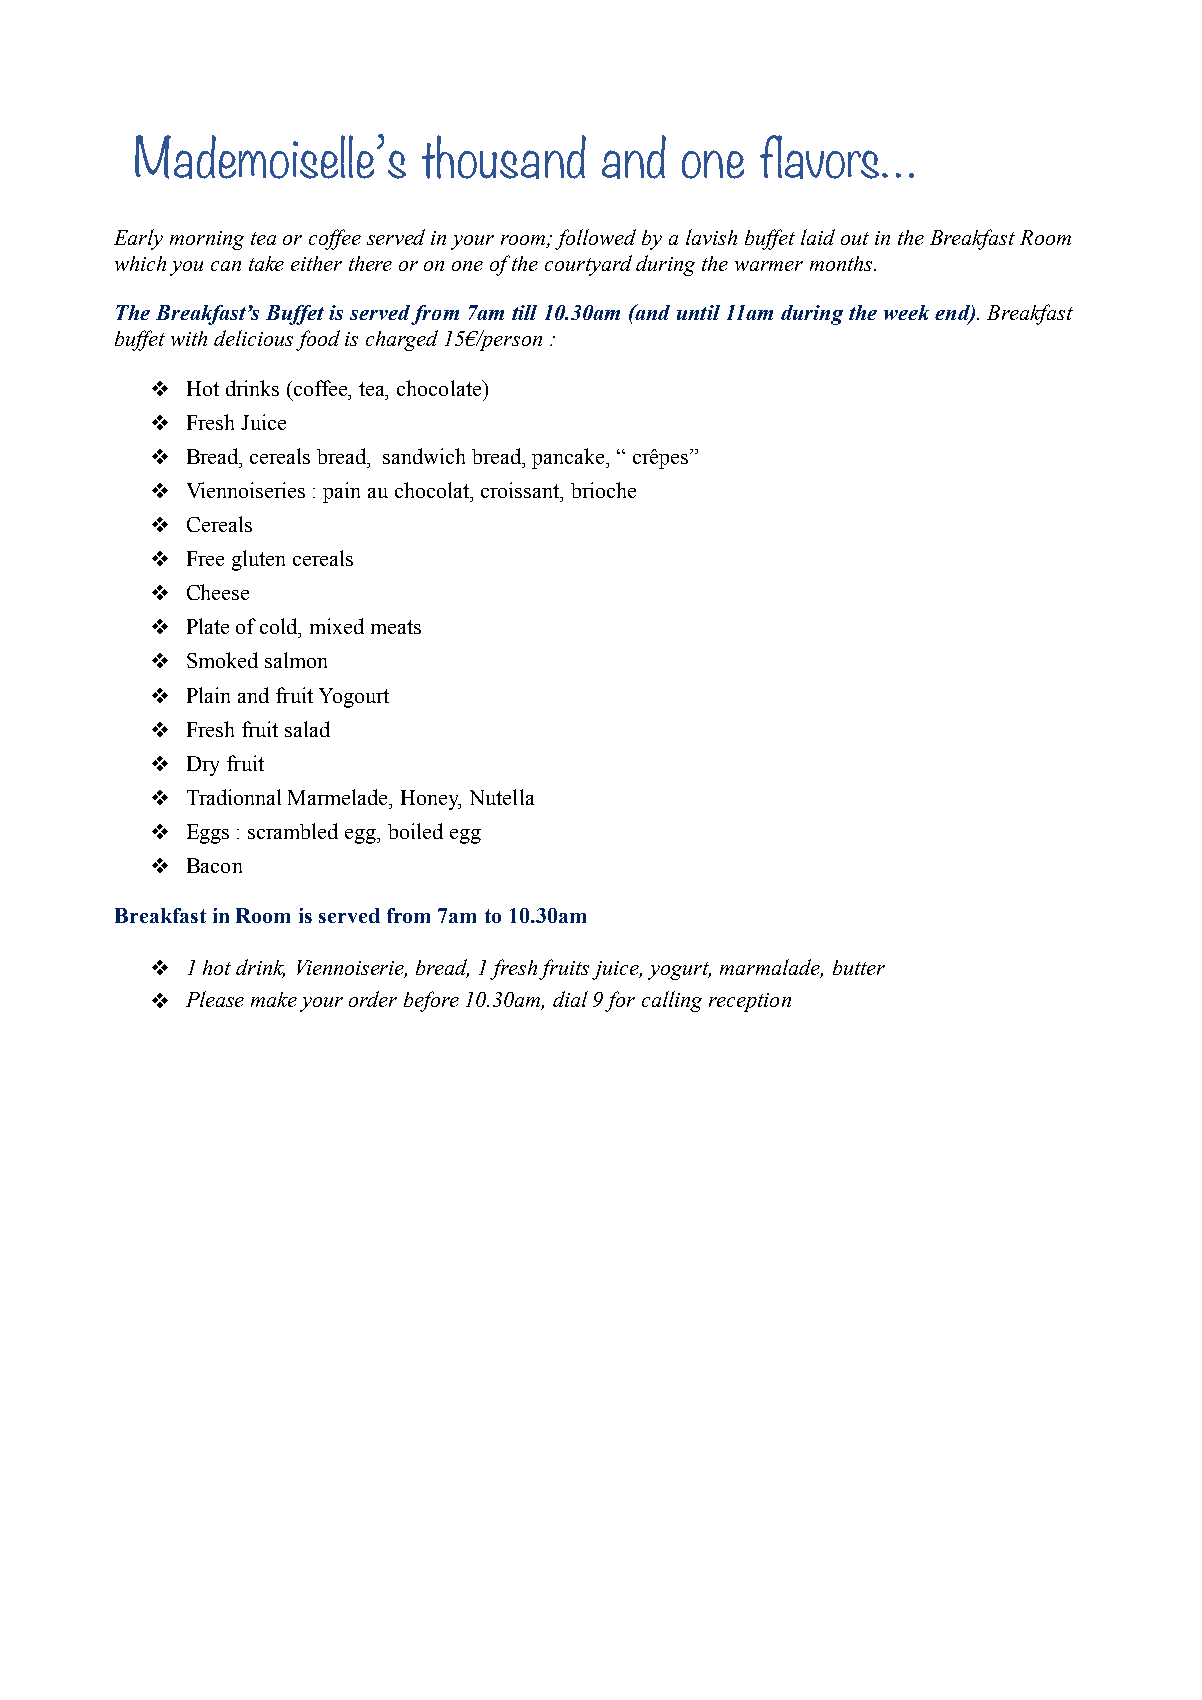  What do you see at coordinates (819, 157) in the document?
I see `flavors` at bounding box center [819, 157].
